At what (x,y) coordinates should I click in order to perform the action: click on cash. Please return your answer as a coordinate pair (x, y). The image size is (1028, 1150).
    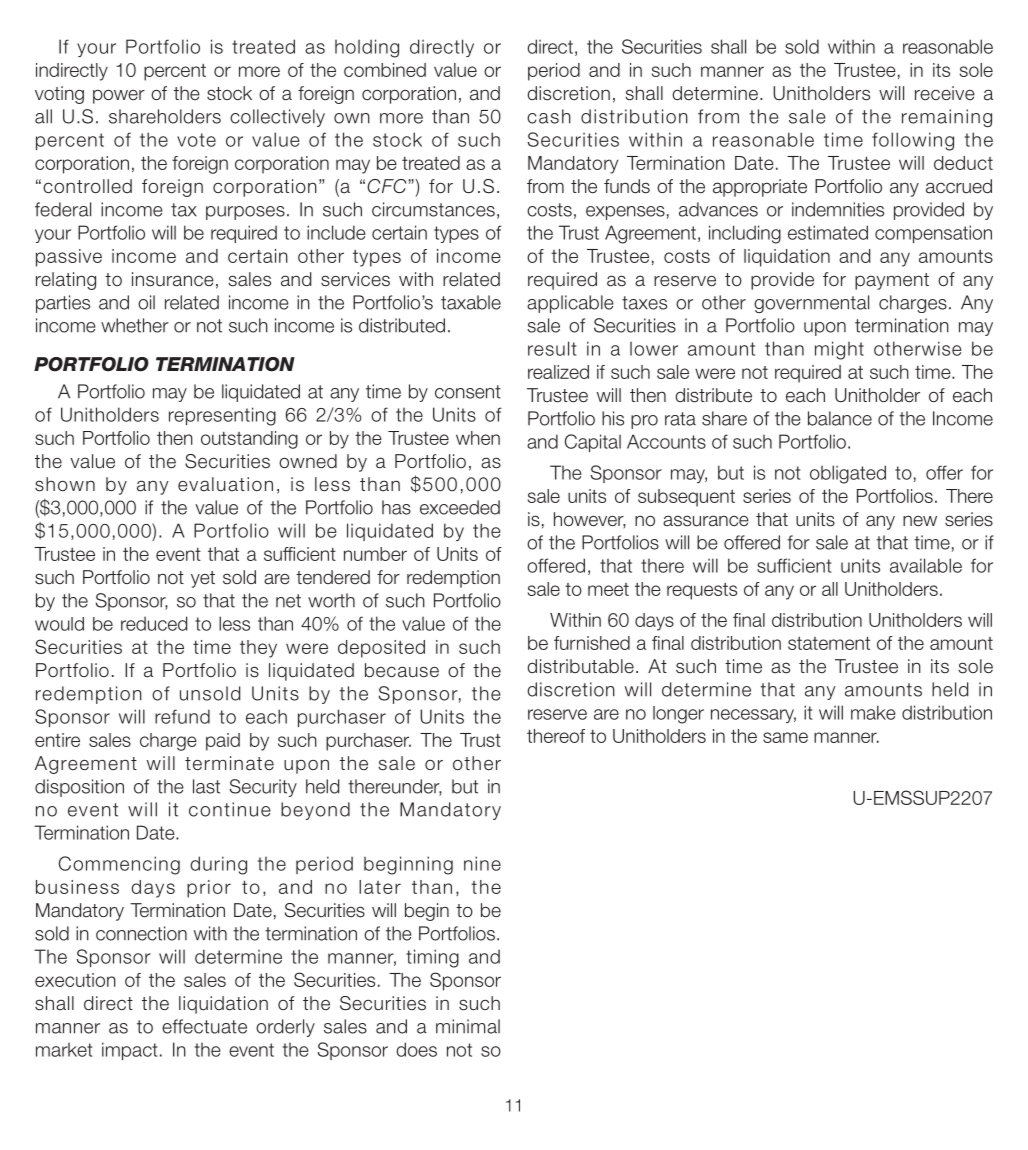
    Looking at the image, I should click on (549, 116).
